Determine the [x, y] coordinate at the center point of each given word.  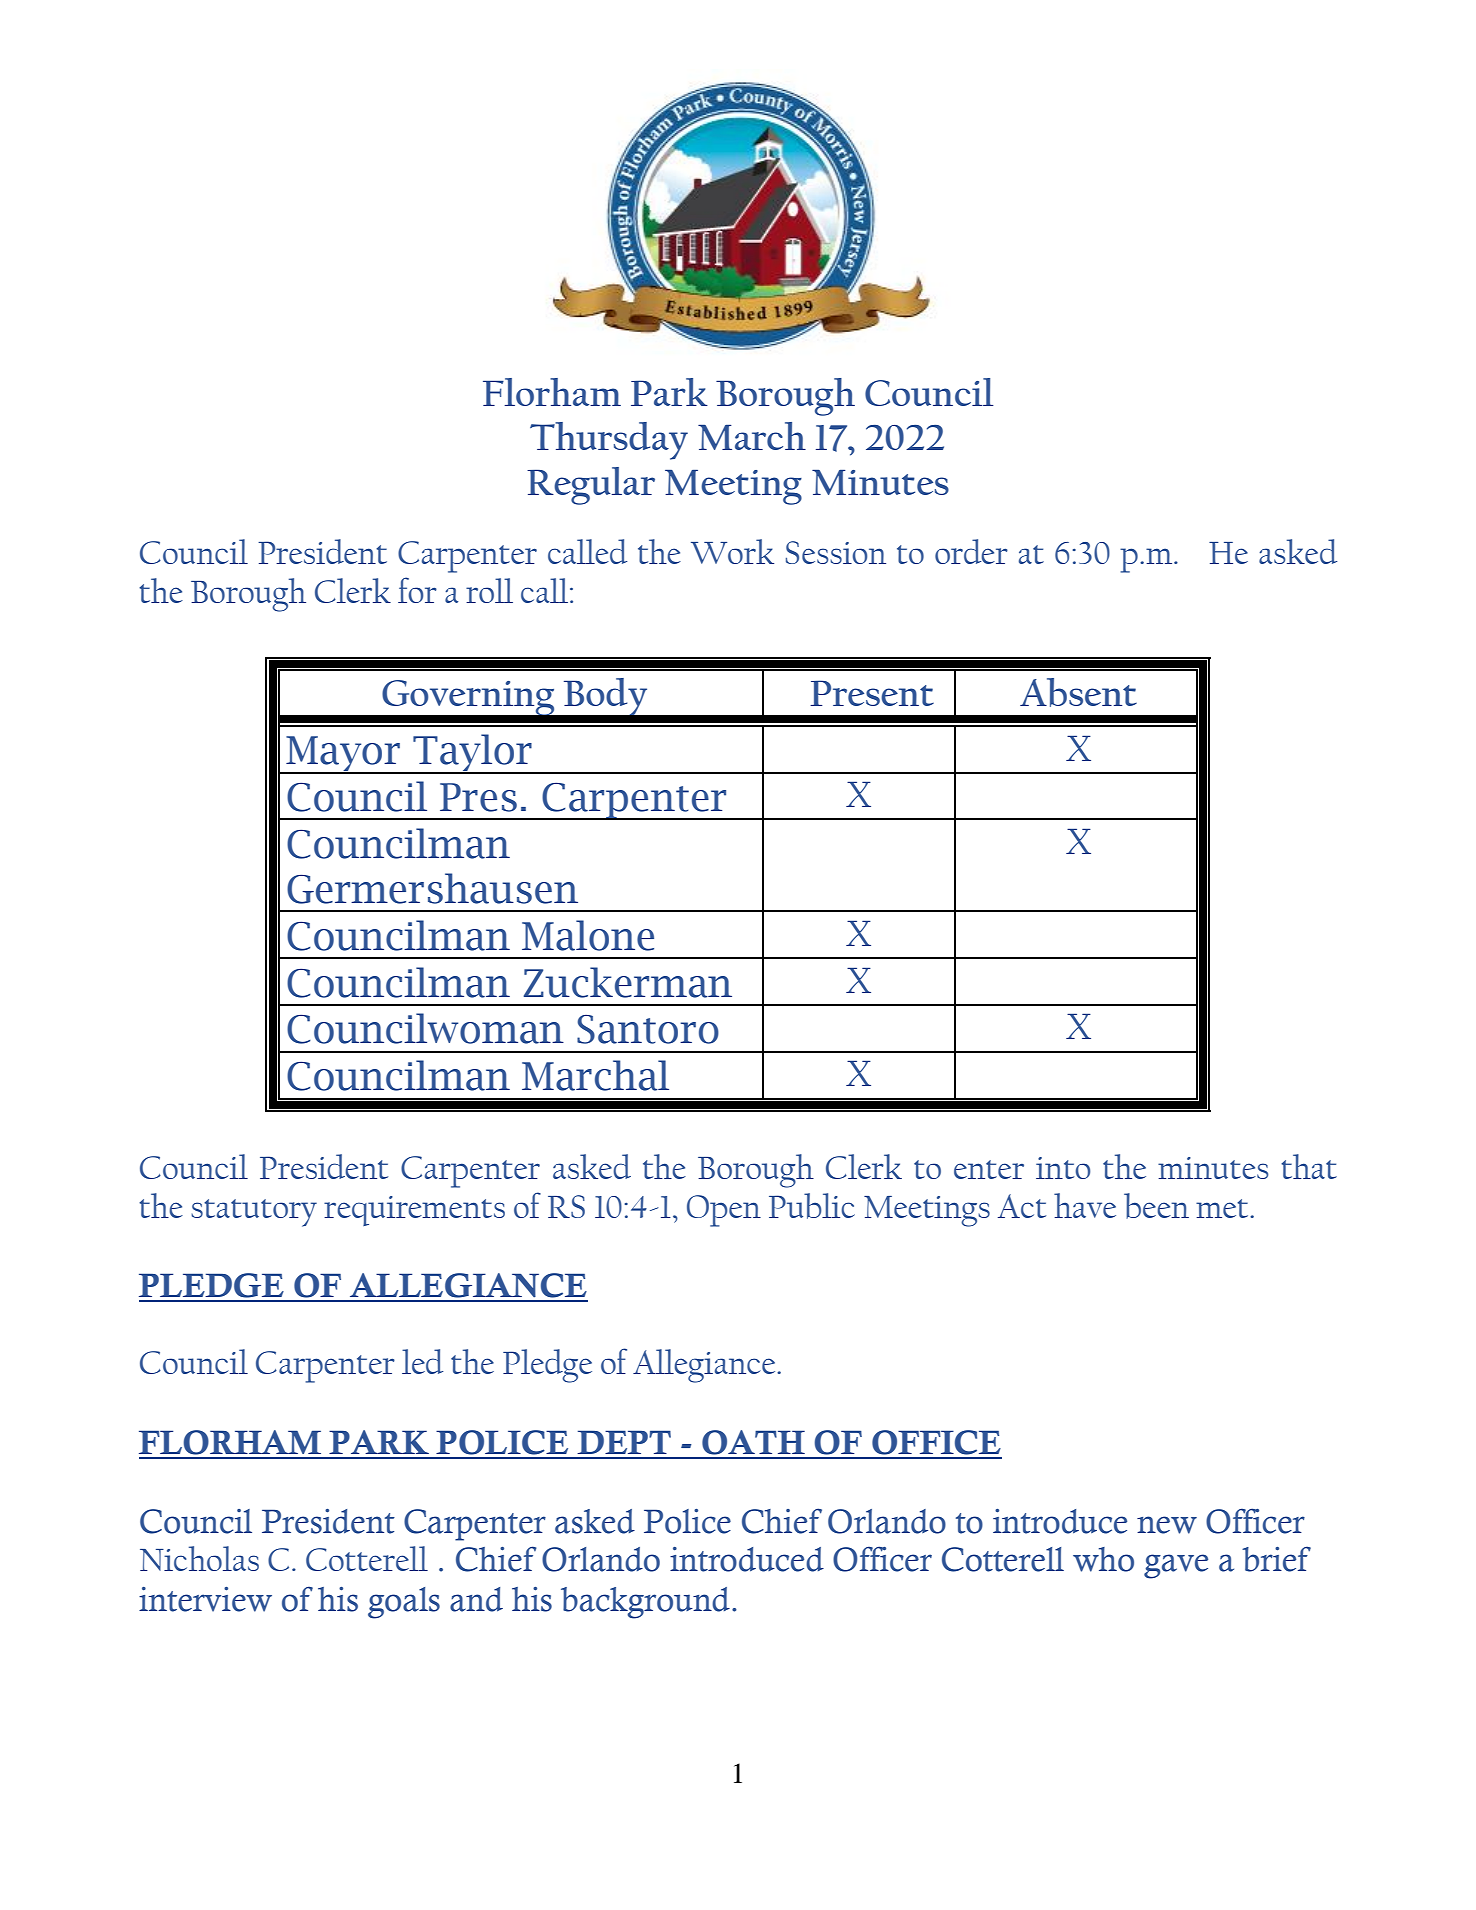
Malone [588, 935]
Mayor [343, 755]
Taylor [472, 754]
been [1156, 1206]
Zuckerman [628, 982]
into [1063, 1168]
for [417, 590]
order [971, 551]
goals [404, 1603]
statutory [254, 1213]
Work [732, 551]
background [645, 1603]
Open [724, 1211]
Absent [1078, 692]
